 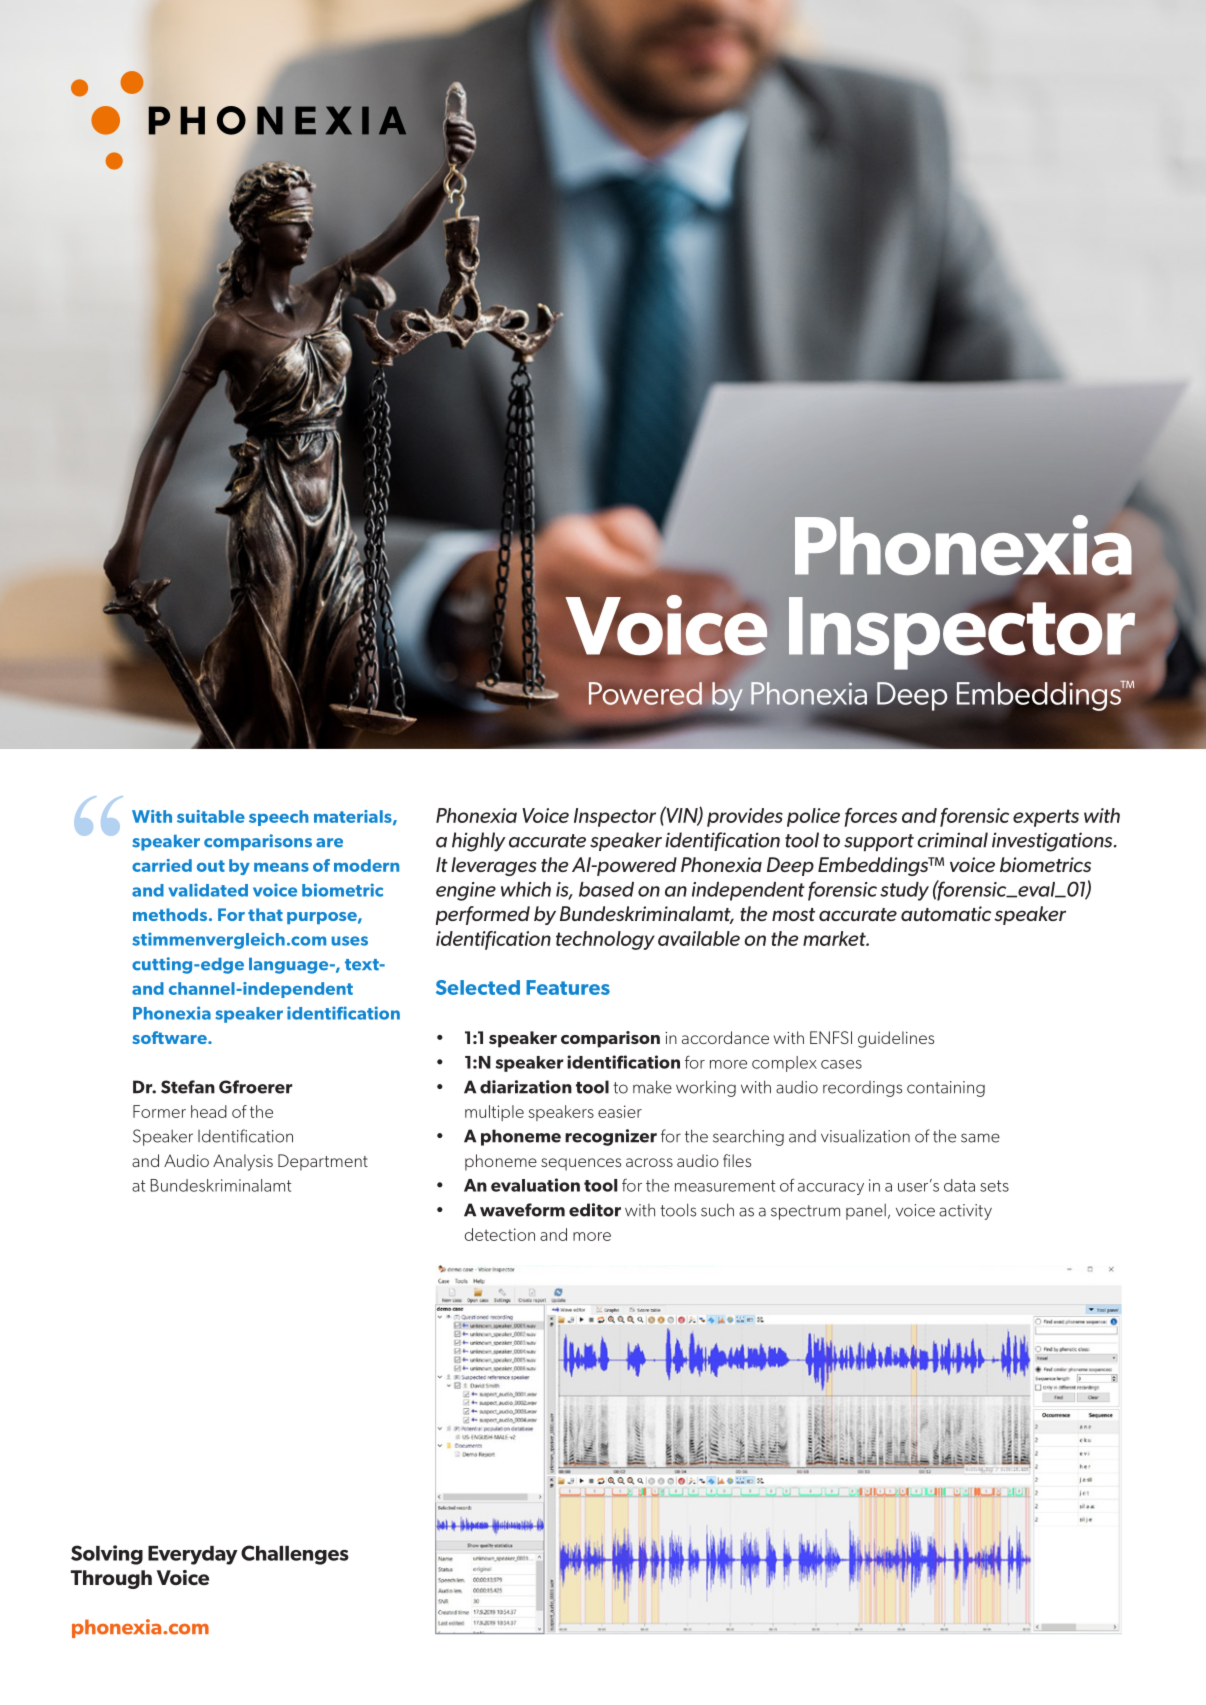 What do you see at coordinates (568, 987) in the screenshot?
I see `Features` at bounding box center [568, 987].
